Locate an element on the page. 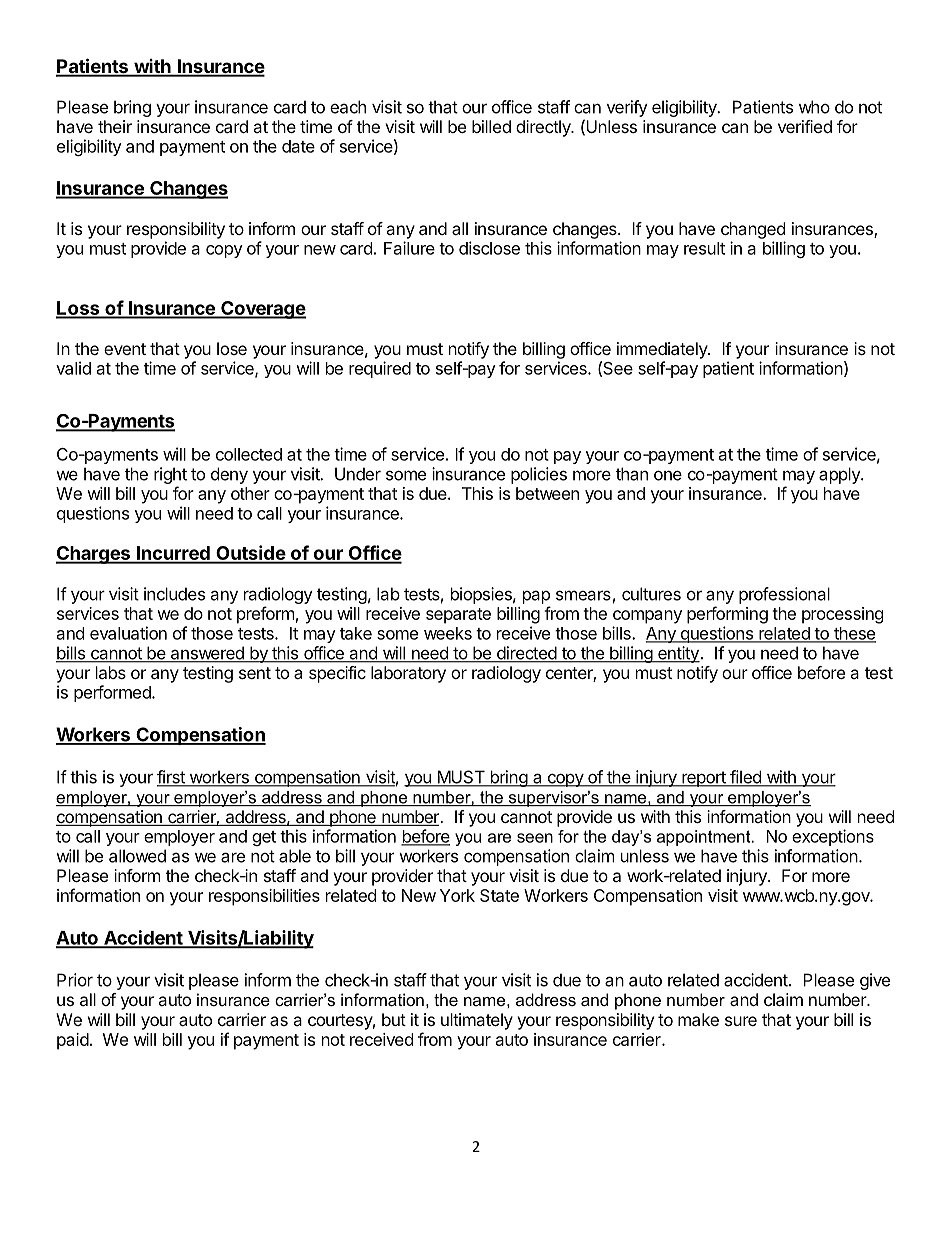 Image resolution: width=952 pixels, height=1233 pixels. verified is located at coordinates (805, 126).
